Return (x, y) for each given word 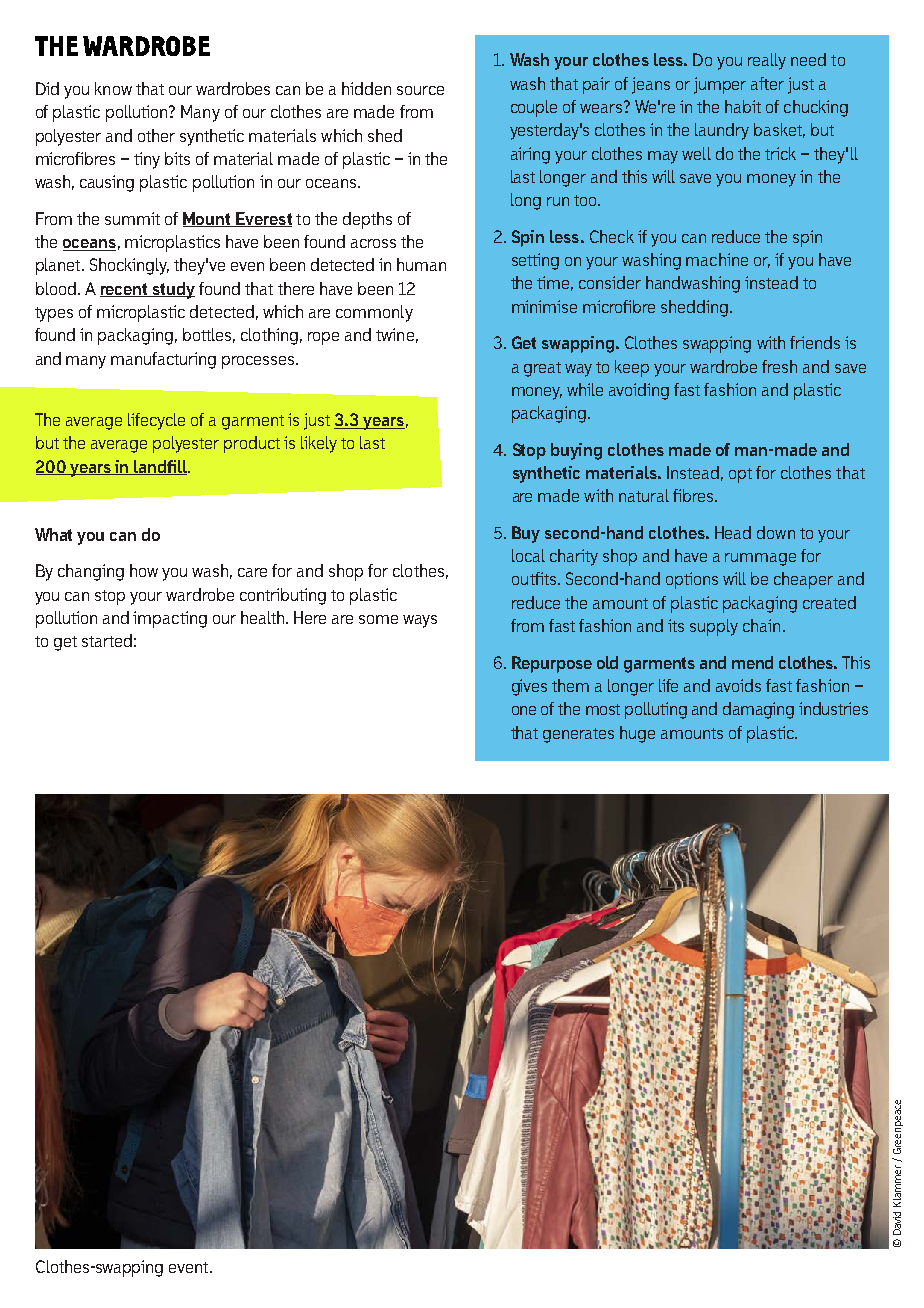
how (144, 570)
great (542, 369)
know (113, 88)
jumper (720, 85)
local (528, 555)
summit (132, 218)
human (421, 264)
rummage (760, 559)
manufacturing (163, 360)
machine (717, 259)
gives (529, 687)
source (420, 90)
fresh (779, 366)
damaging (758, 710)
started (107, 640)
